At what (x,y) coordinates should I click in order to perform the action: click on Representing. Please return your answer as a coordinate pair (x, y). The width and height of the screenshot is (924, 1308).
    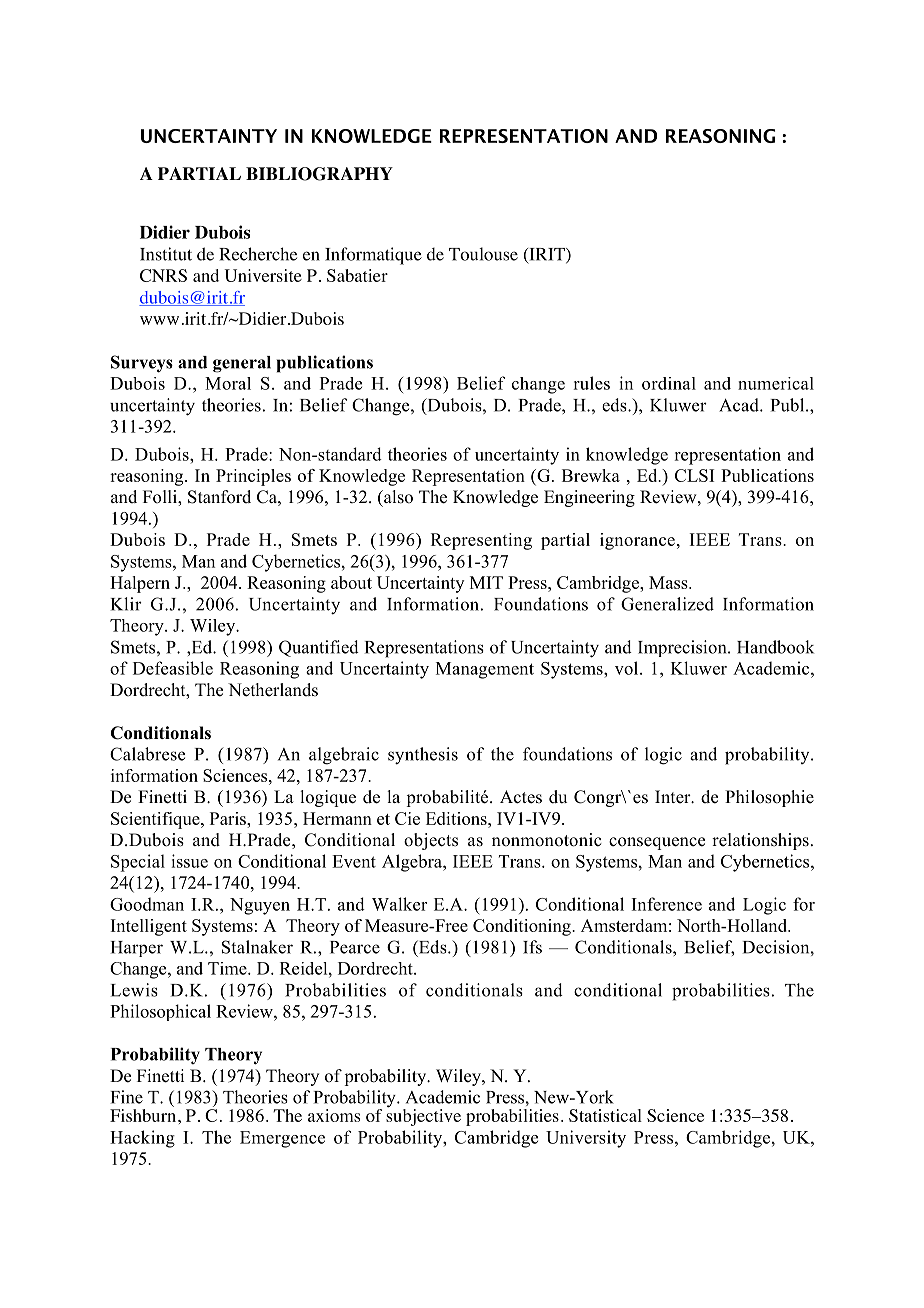
    Looking at the image, I should click on (481, 541).
